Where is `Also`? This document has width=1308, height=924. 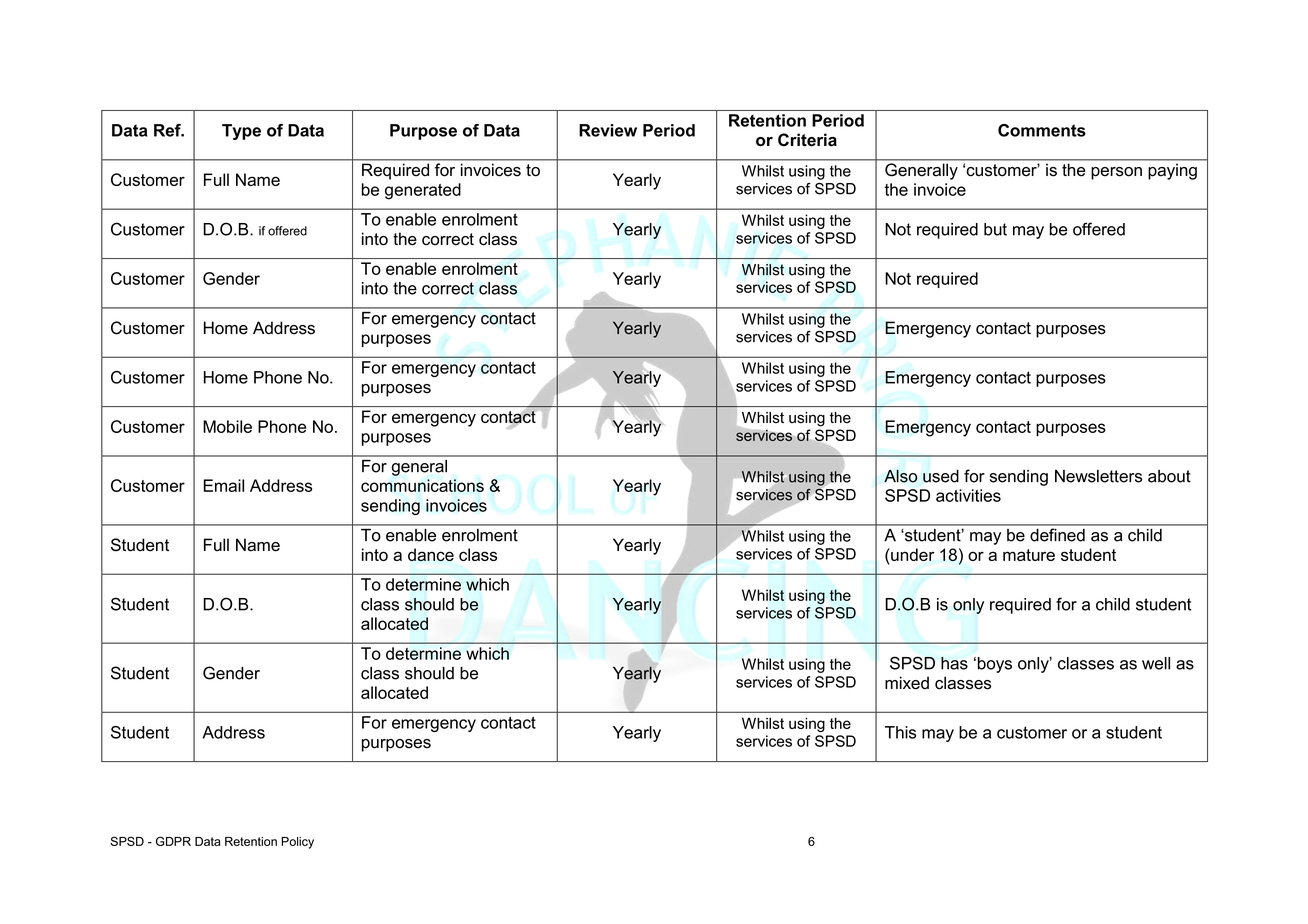
Also is located at coordinates (901, 476).
